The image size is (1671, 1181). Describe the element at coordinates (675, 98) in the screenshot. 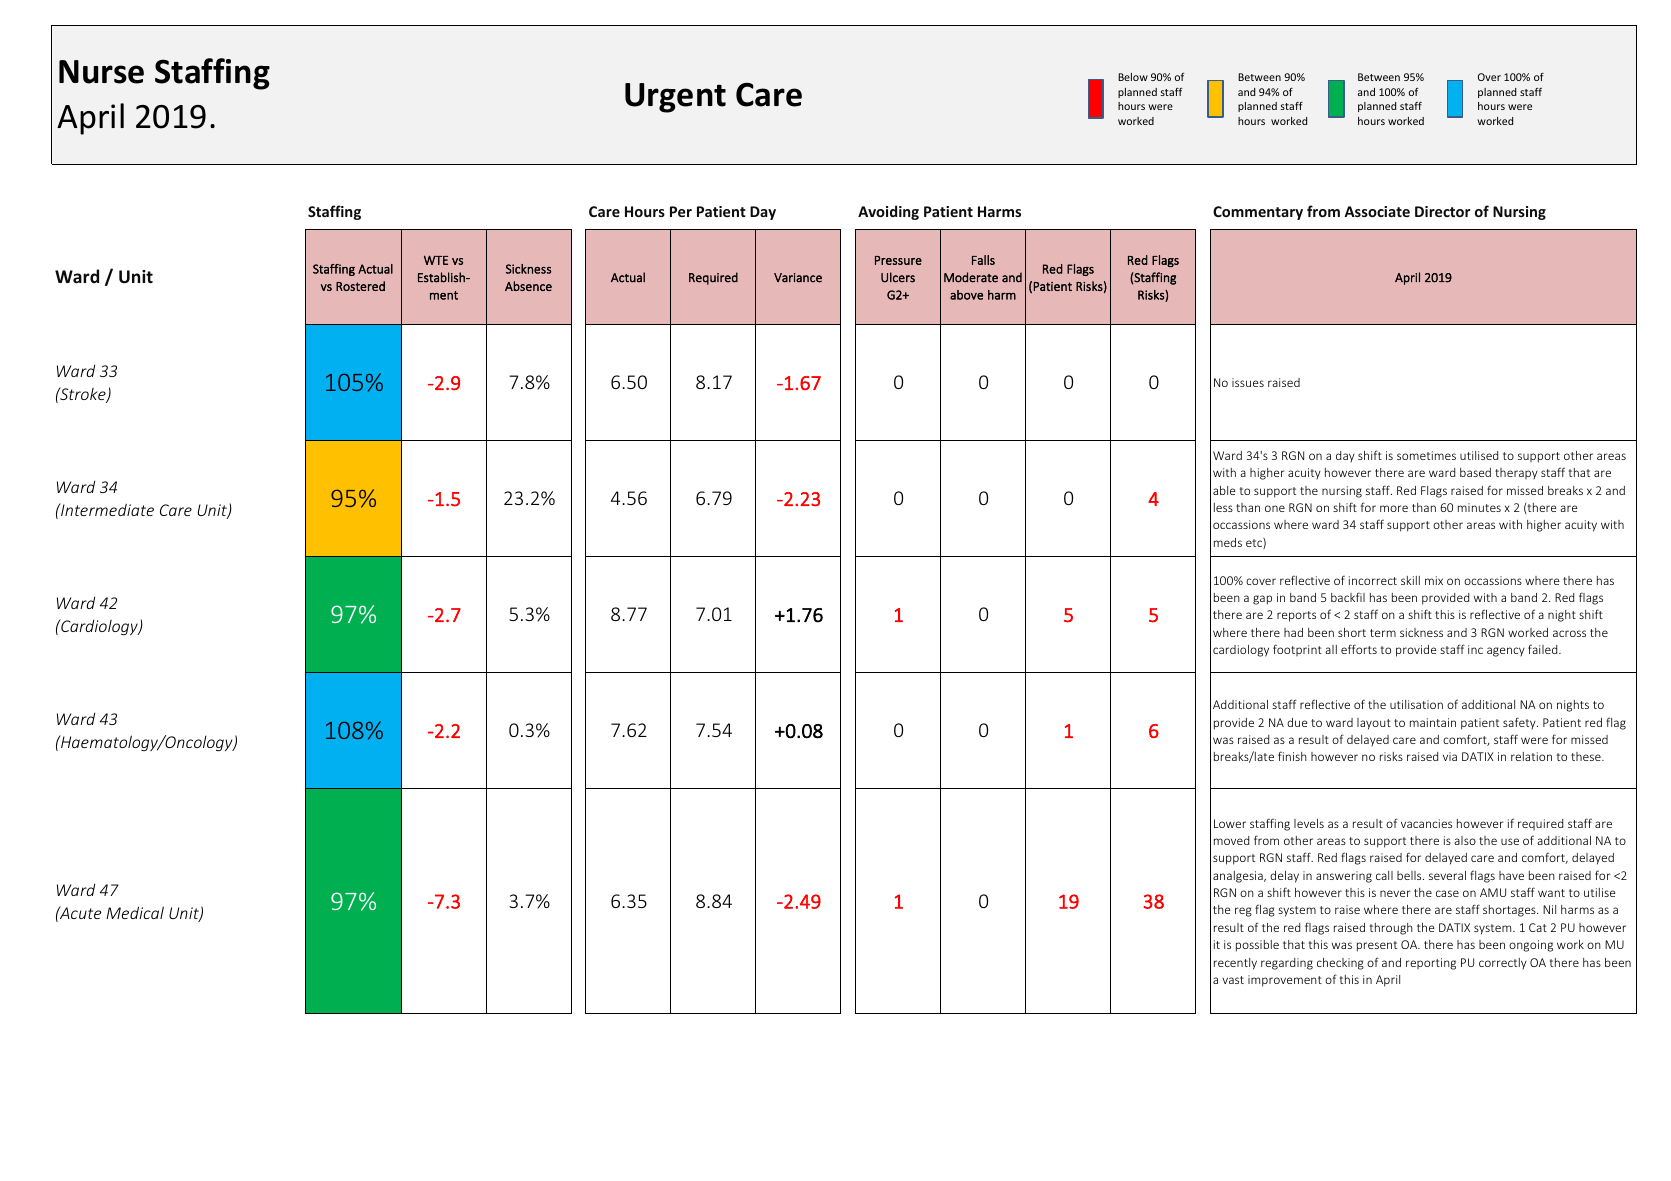

I see `Urgent` at that location.
